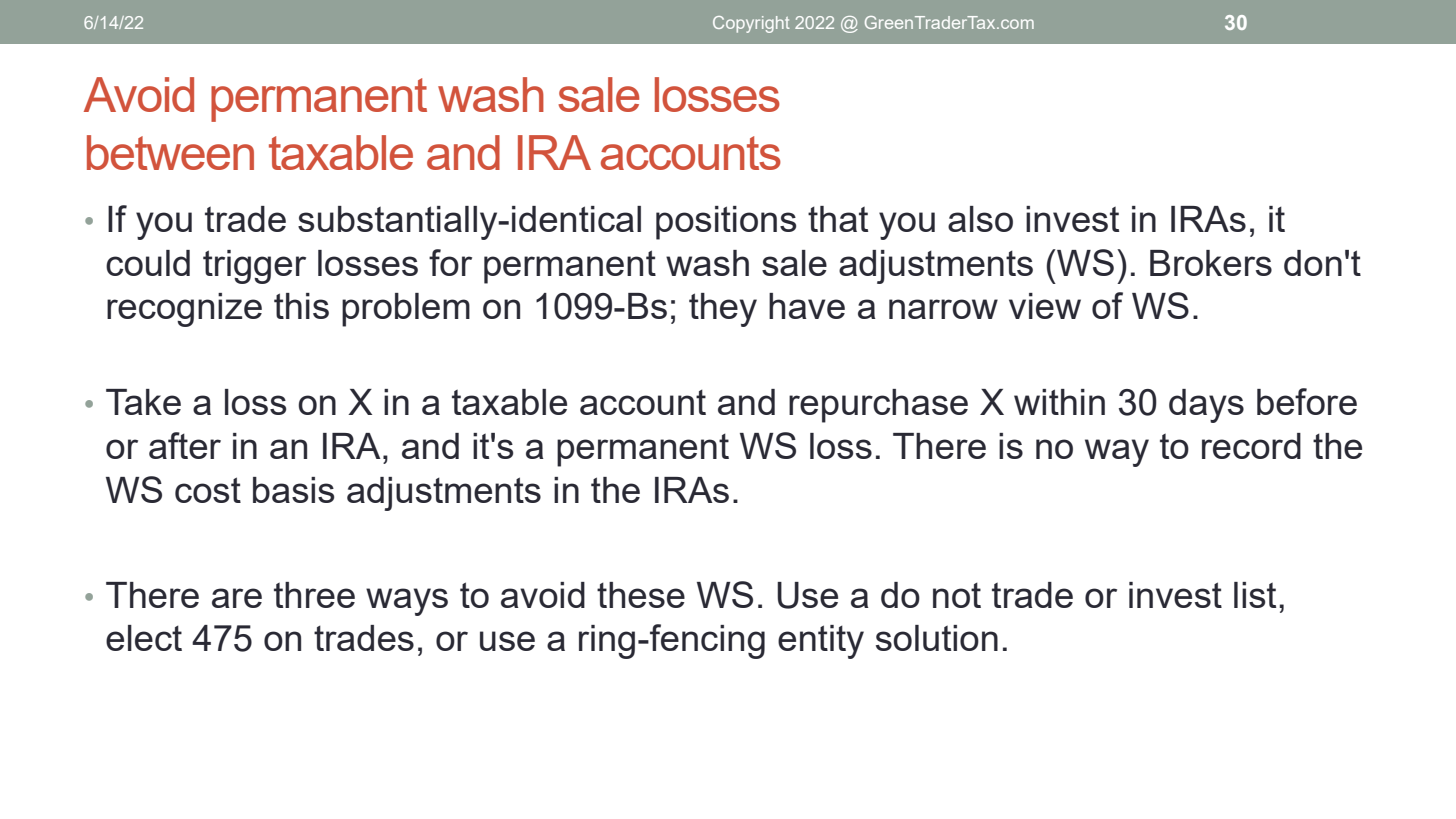 Image resolution: width=1456 pixels, height=819 pixels. What do you see at coordinates (301, 306) in the screenshot?
I see `this` at bounding box center [301, 306].
